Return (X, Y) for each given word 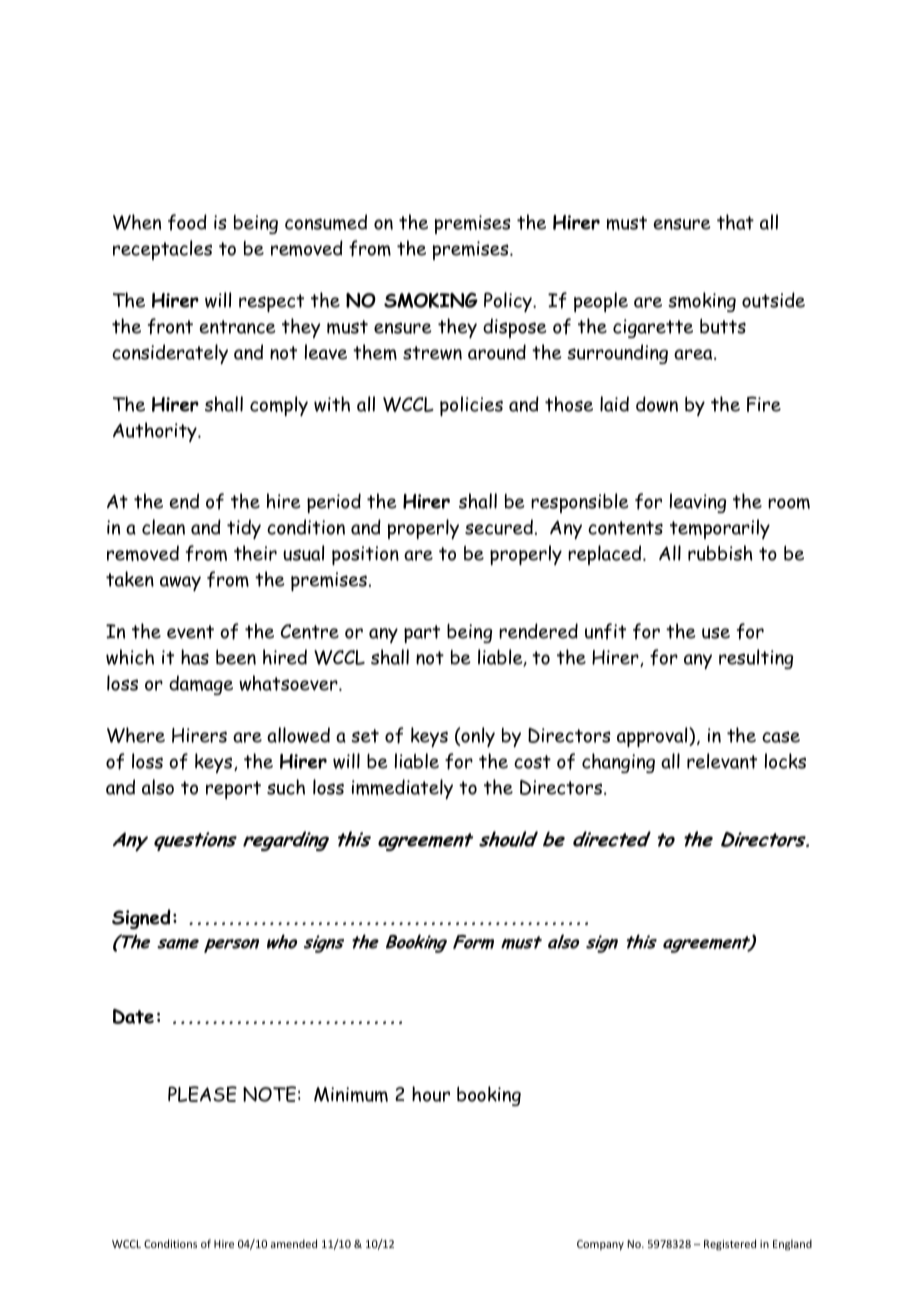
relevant (722, 761)
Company (600, 1245)
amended (294, 1243)
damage (201, 685)
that (735, 222)
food (187, 222)
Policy (509, 302)
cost (532, 762)
